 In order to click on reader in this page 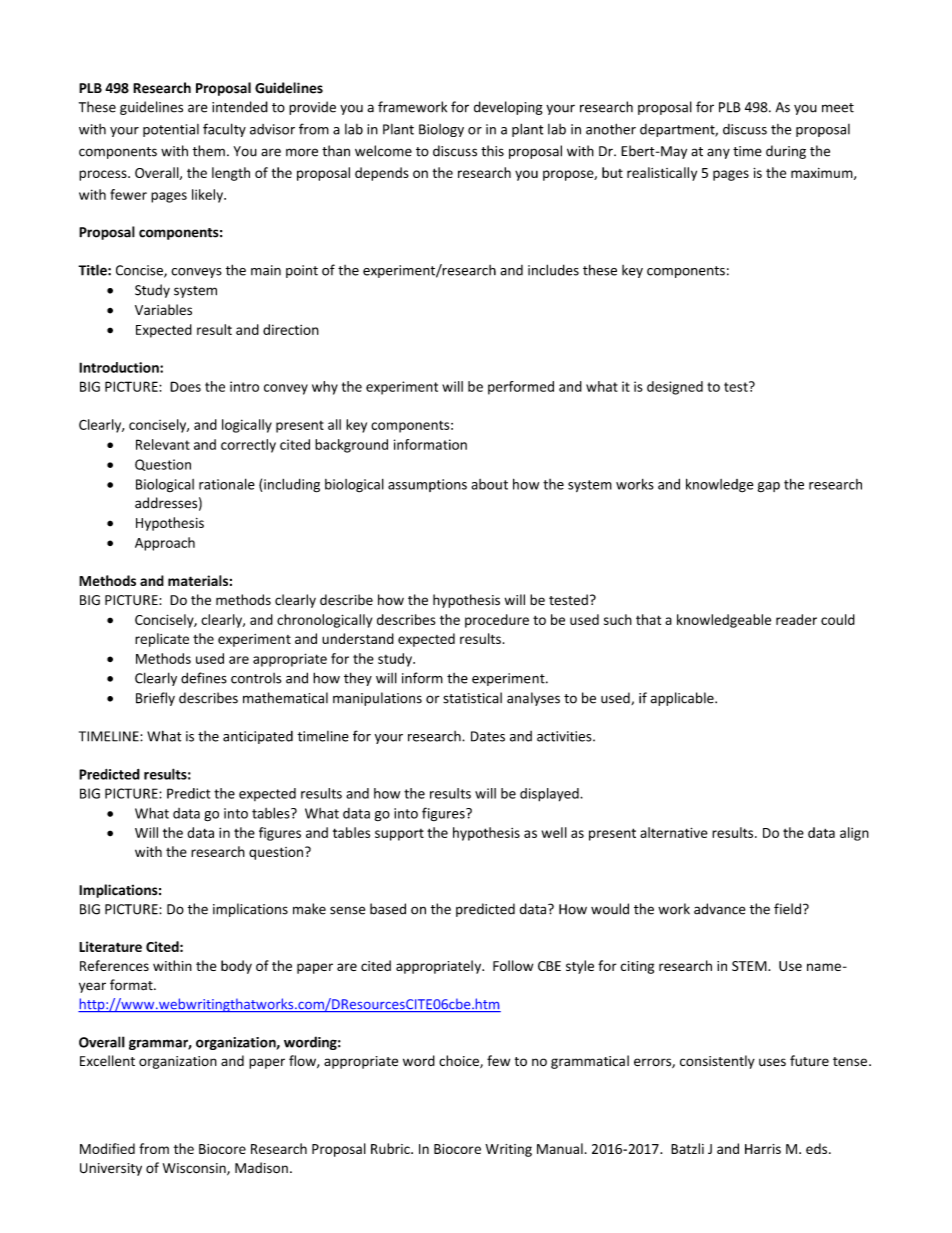, I will do `click(796, 619)`.
